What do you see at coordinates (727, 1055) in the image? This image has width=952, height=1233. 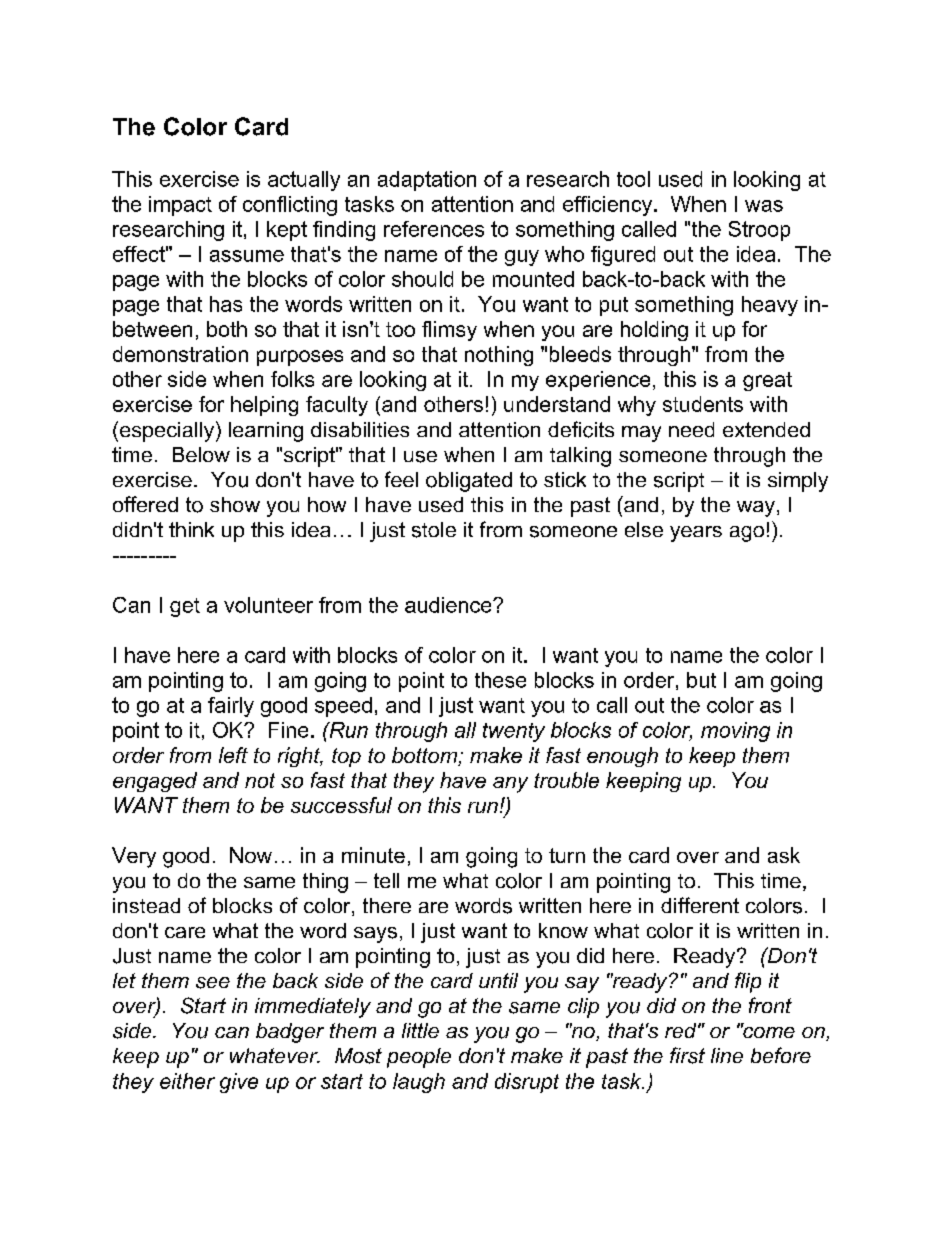 I see `line` at bounding box center [727, 1055].
